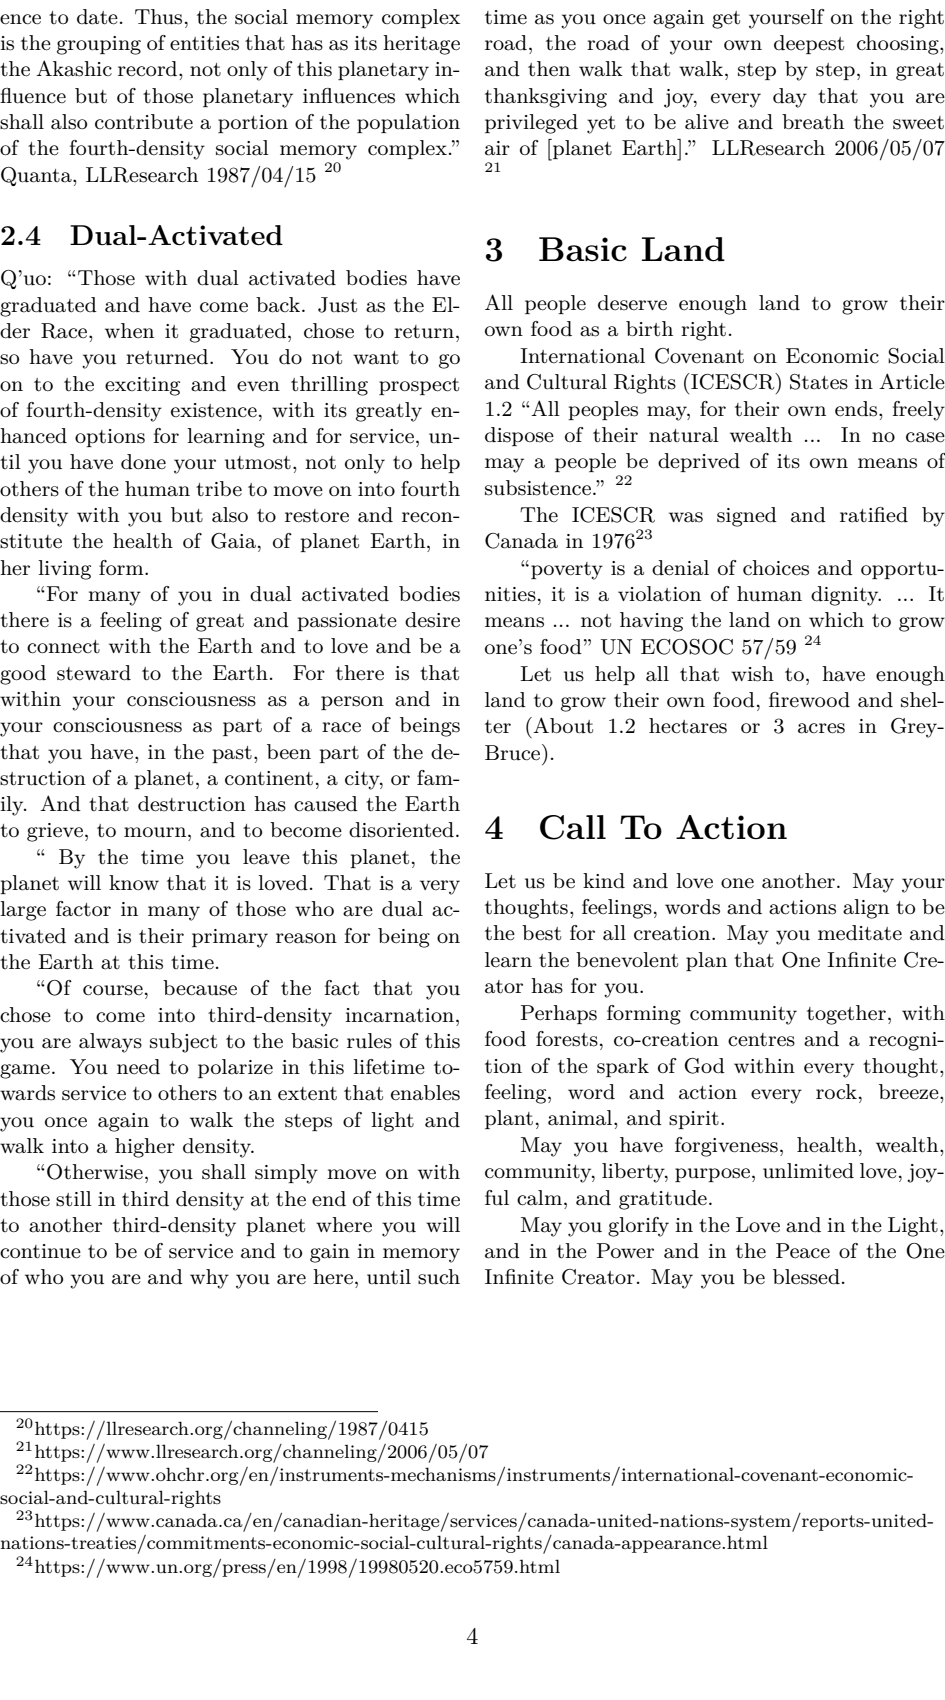 This screenshot has height=1700, width=945. I want to click on disoriented, so click(401, 830).
